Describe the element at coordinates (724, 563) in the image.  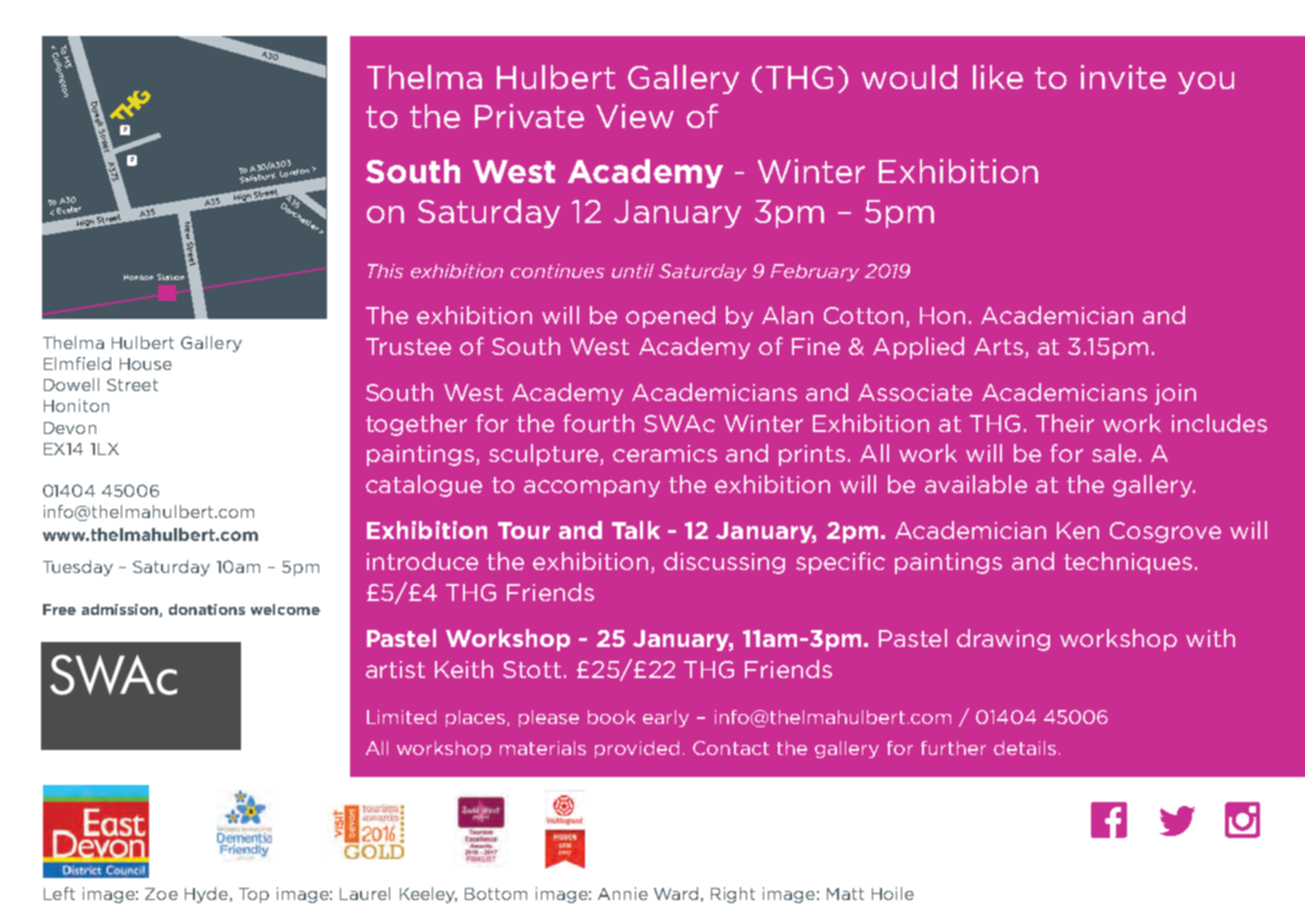
I see `discussing` at that location.
